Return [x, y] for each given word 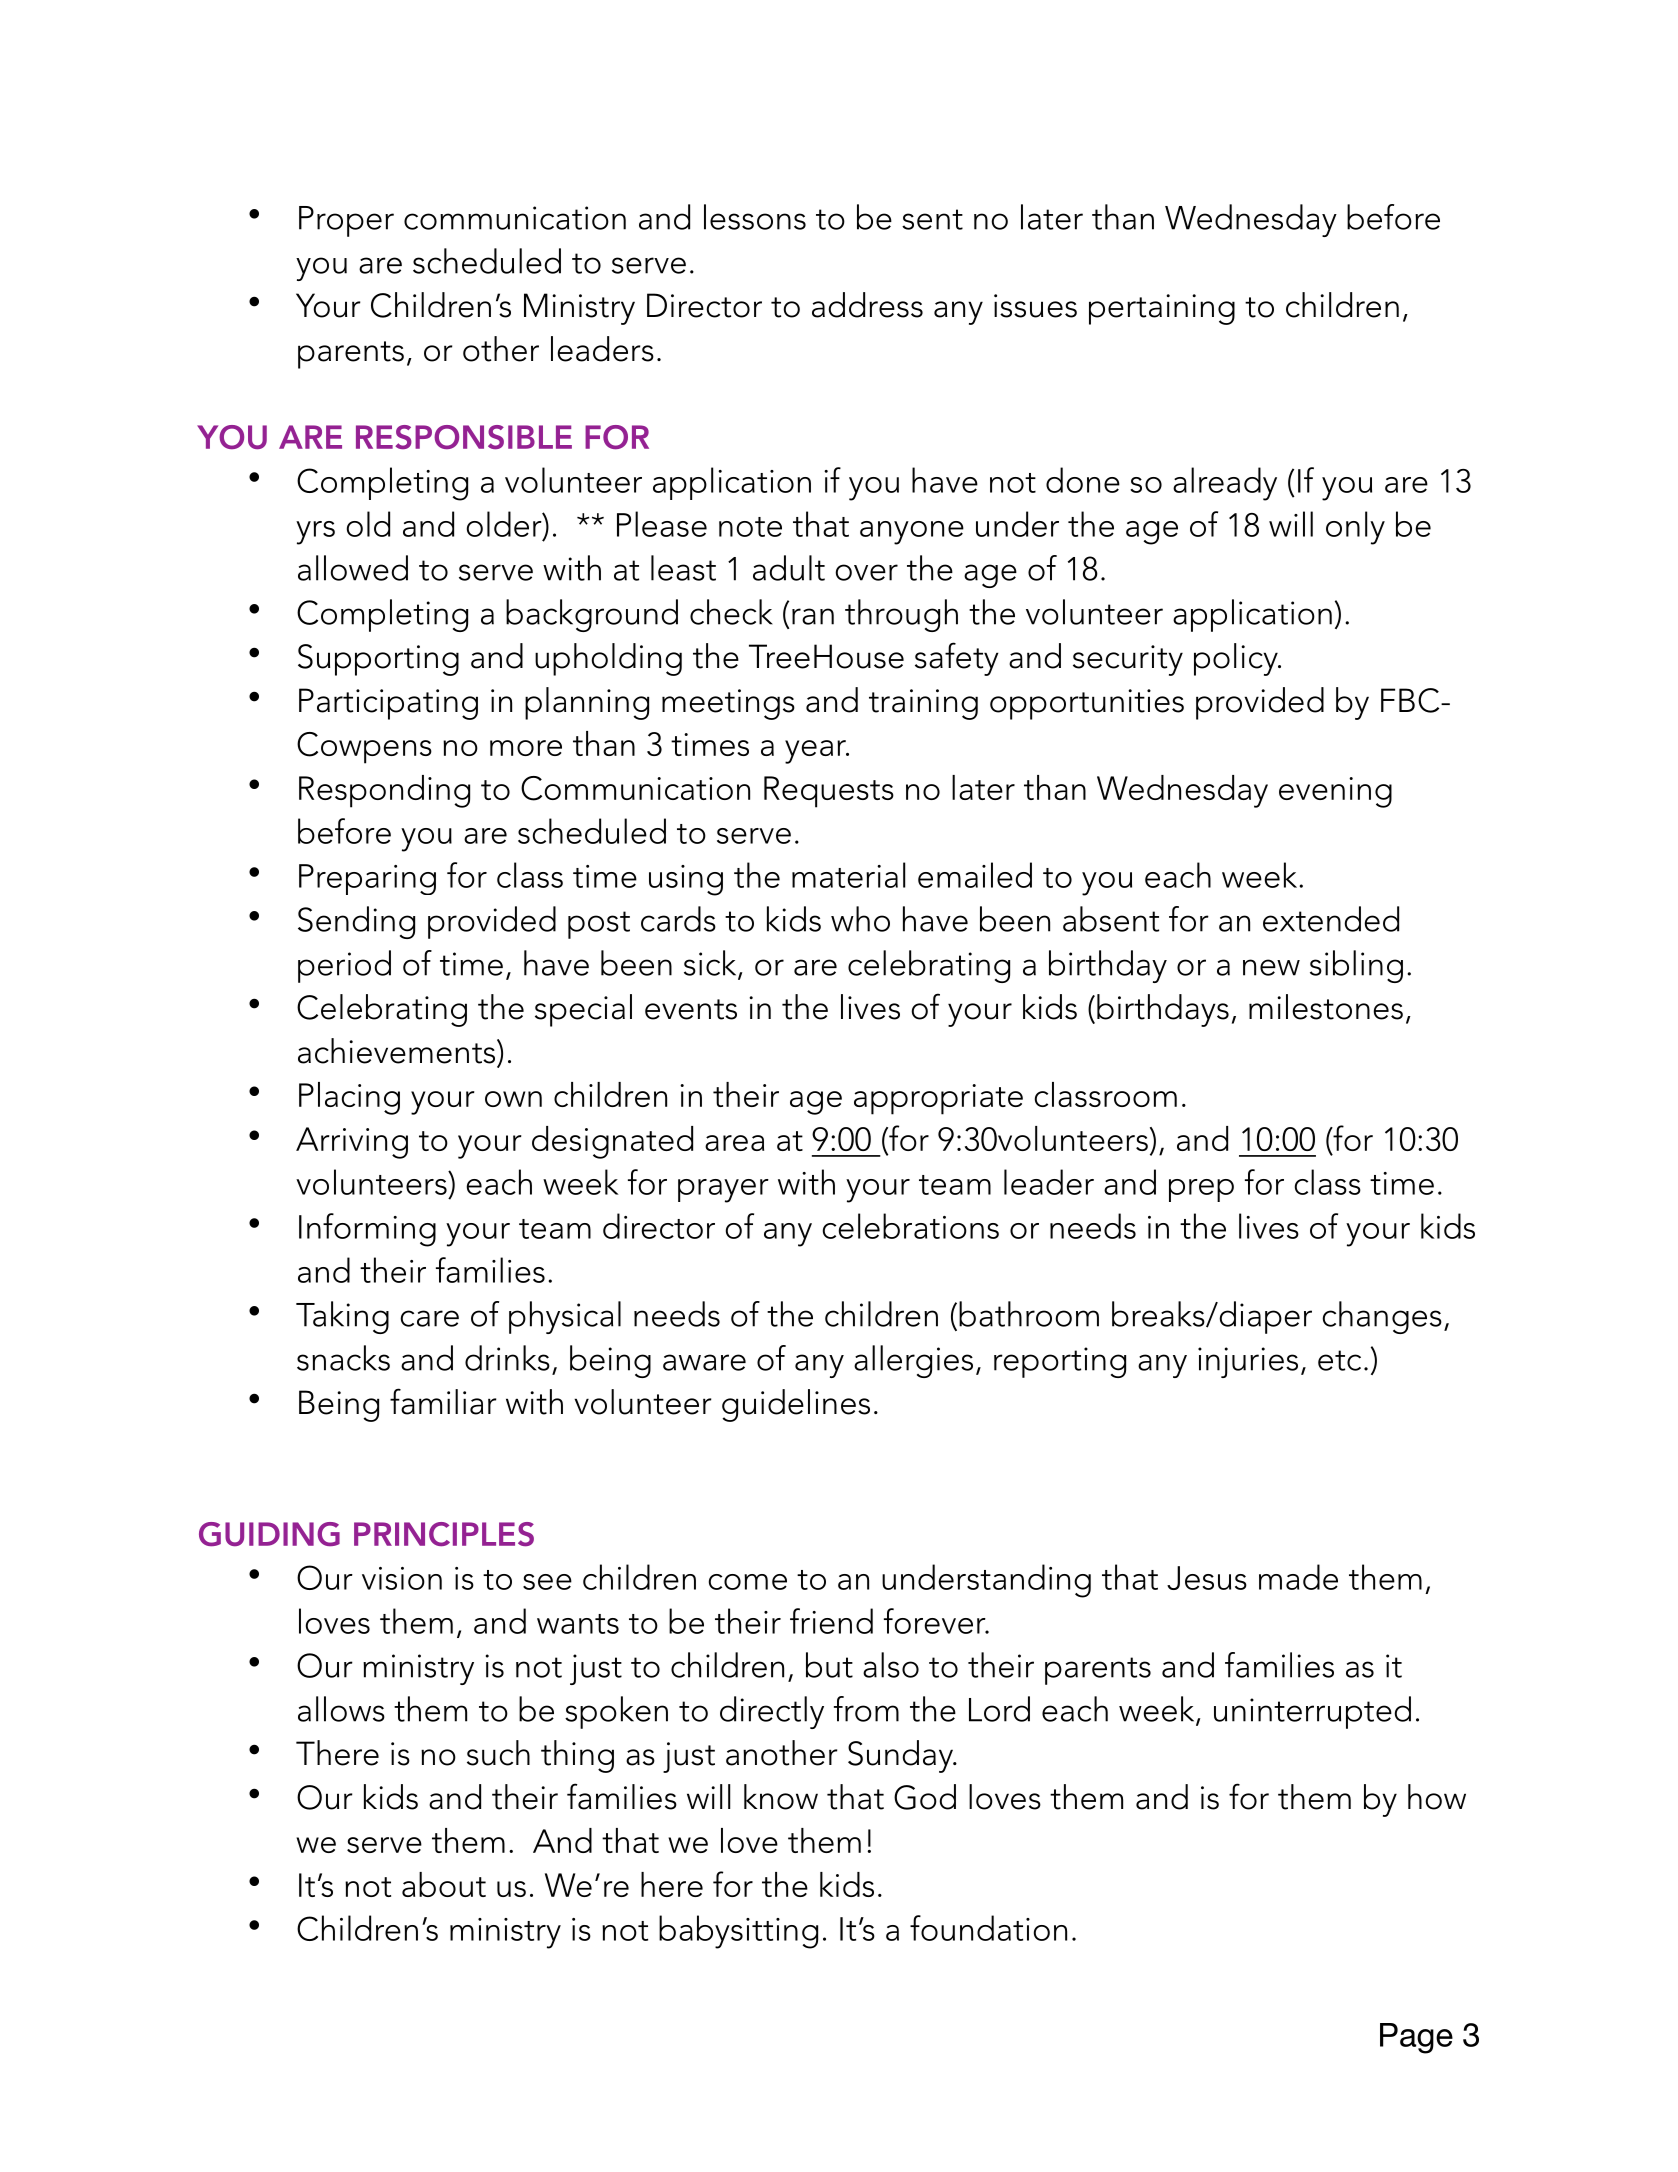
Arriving [352, 1143]
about [444, 1884]
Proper [346, 221]
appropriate [938, 1099]
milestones [1326, 1007]
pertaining [1162, 309]
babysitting [738, 1932]
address [867, 305]
